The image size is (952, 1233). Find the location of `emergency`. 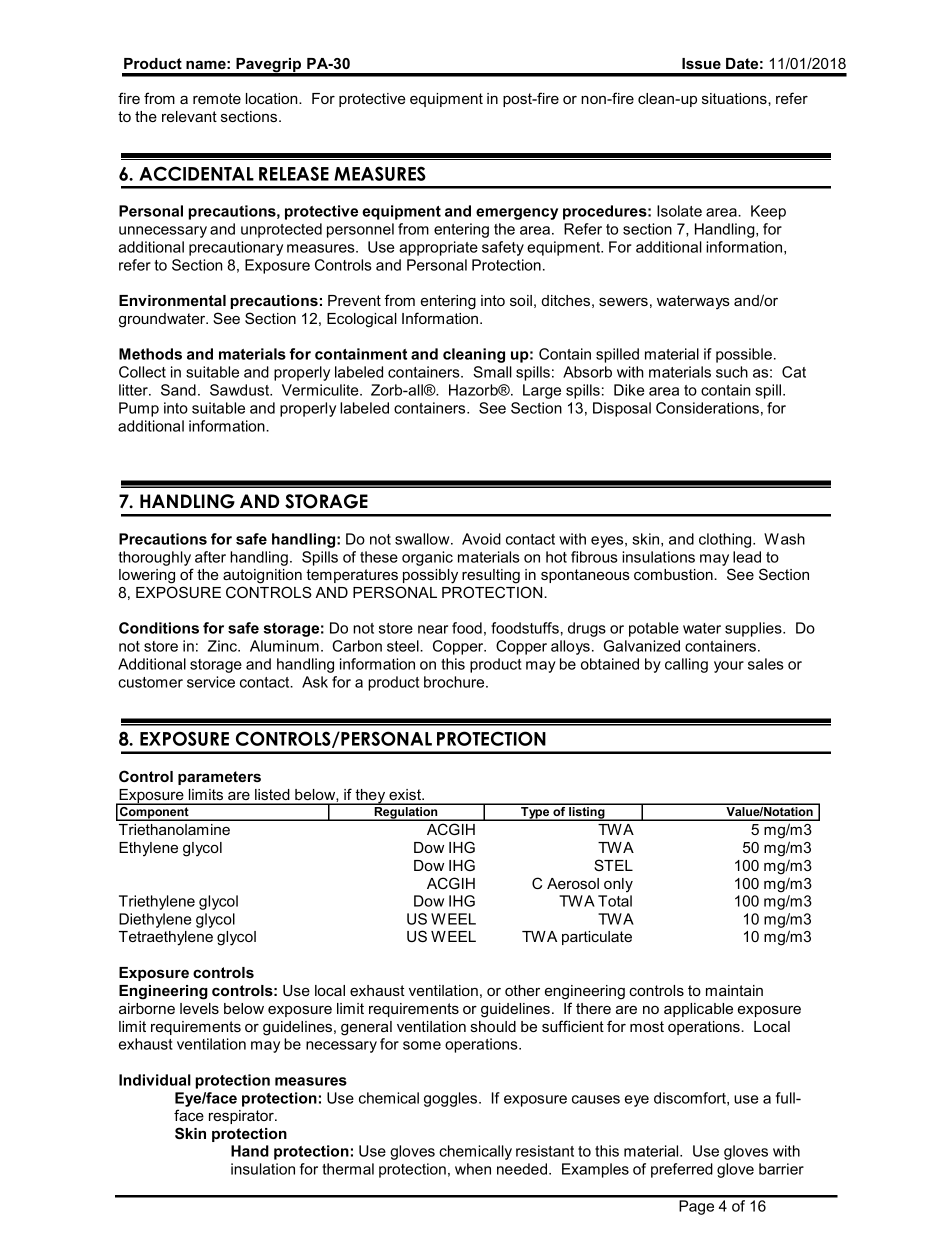

emergency is located at coordinates (517, 214).
